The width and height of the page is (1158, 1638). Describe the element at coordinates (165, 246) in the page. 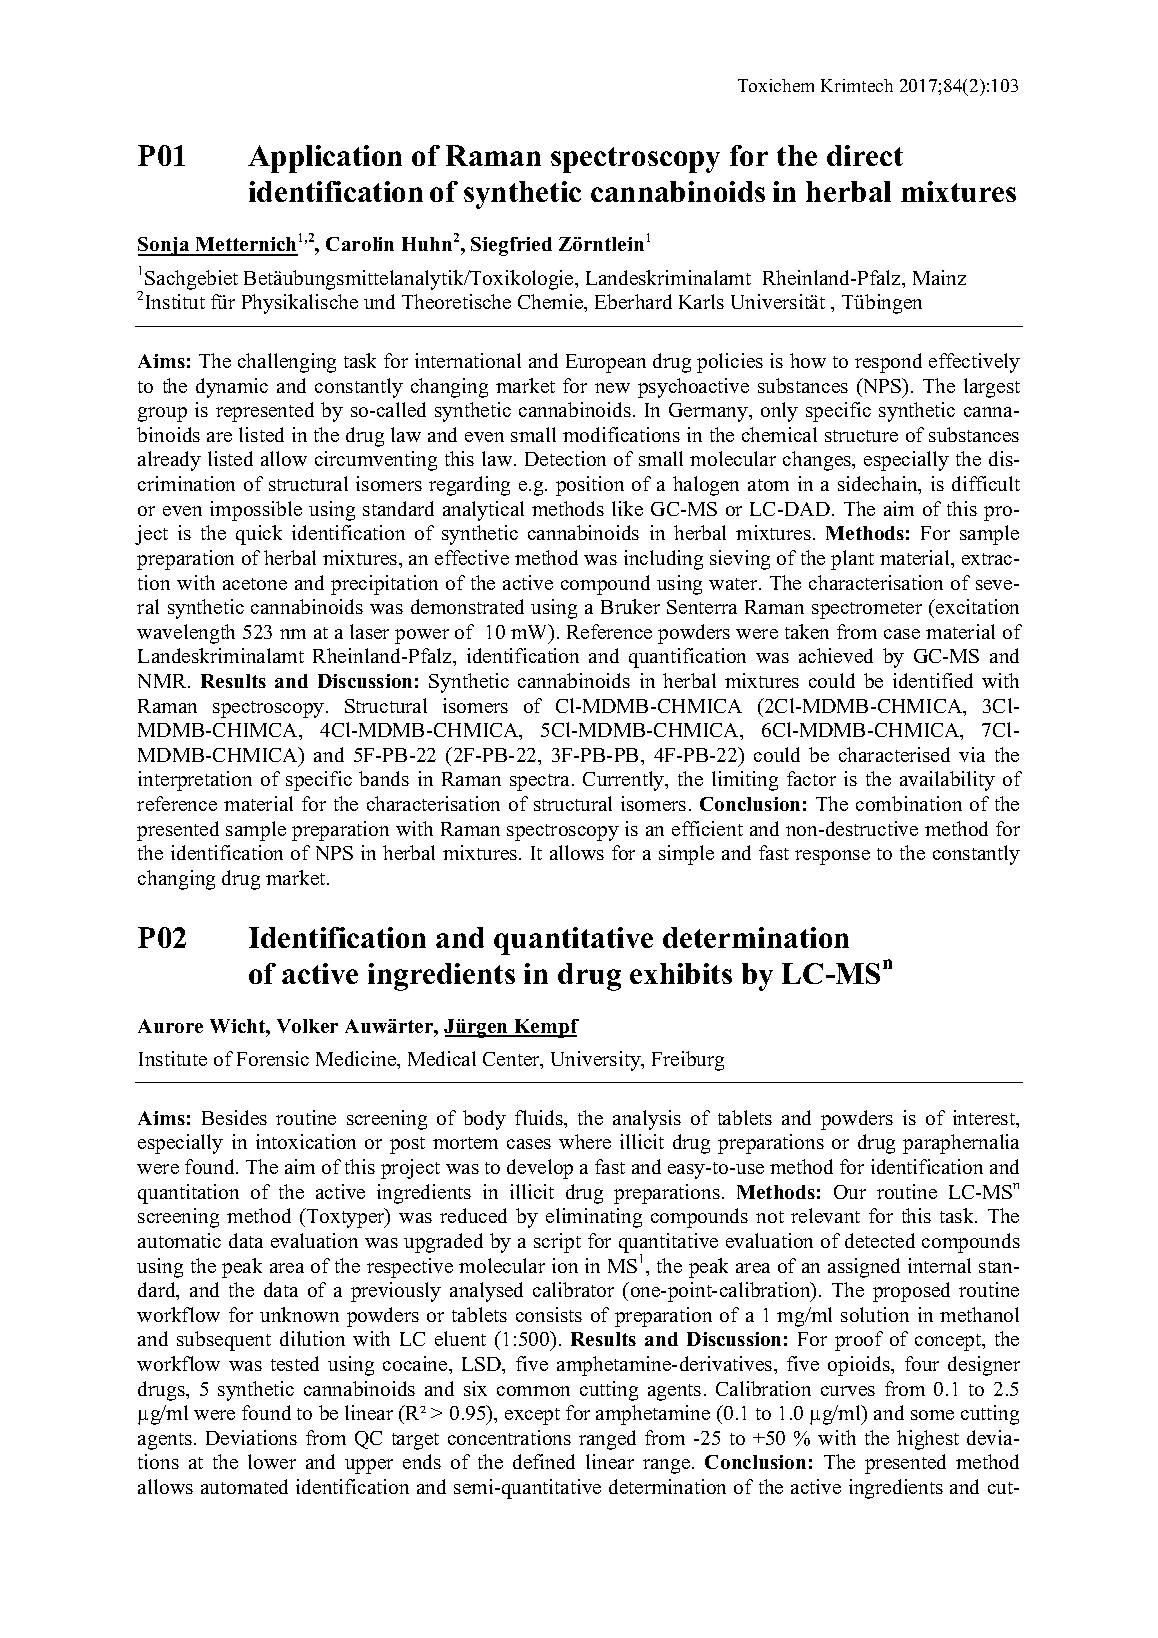

I see `Sonja` at that location.
